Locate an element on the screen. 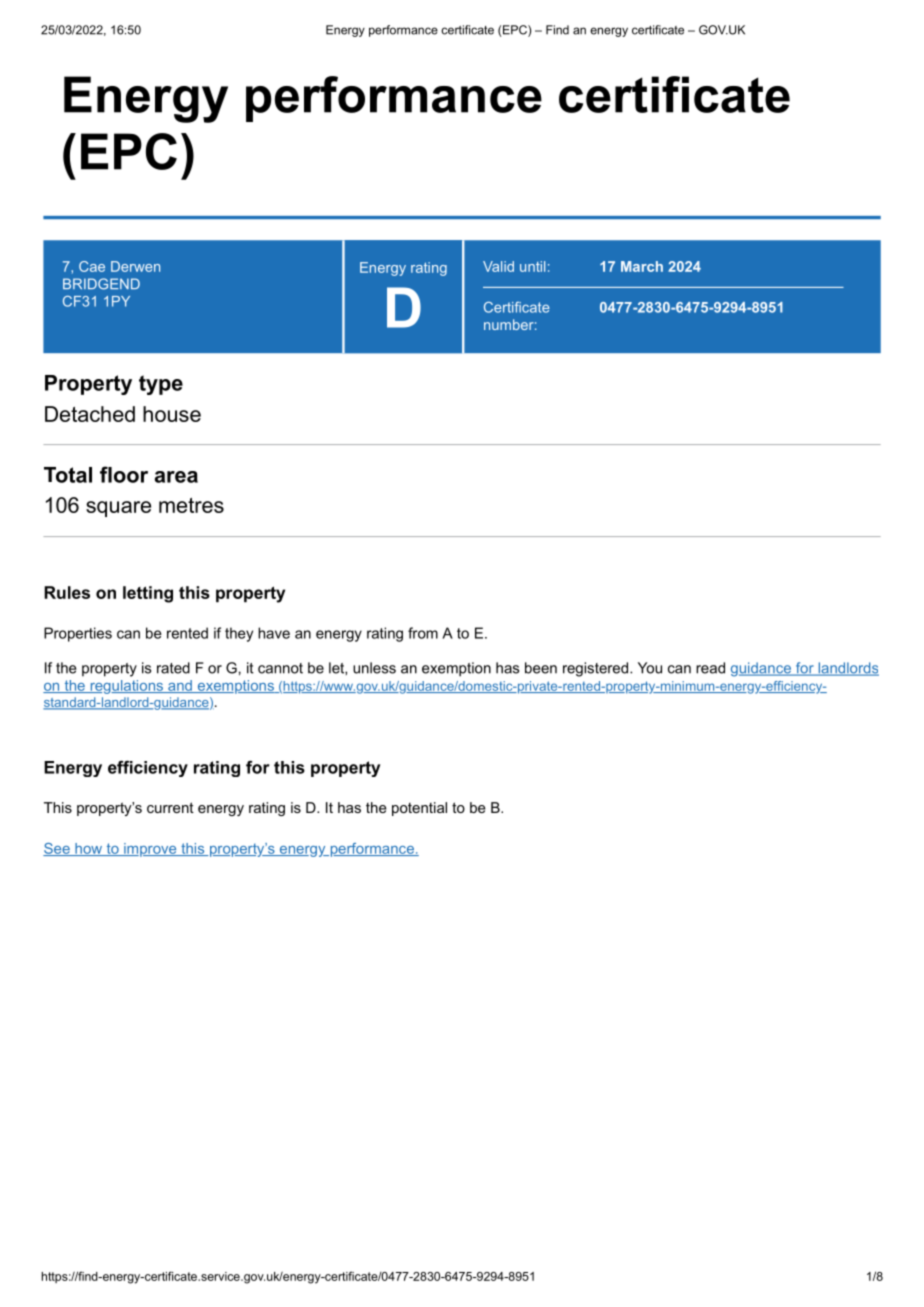  registered is located at coordinates (595, 669).
